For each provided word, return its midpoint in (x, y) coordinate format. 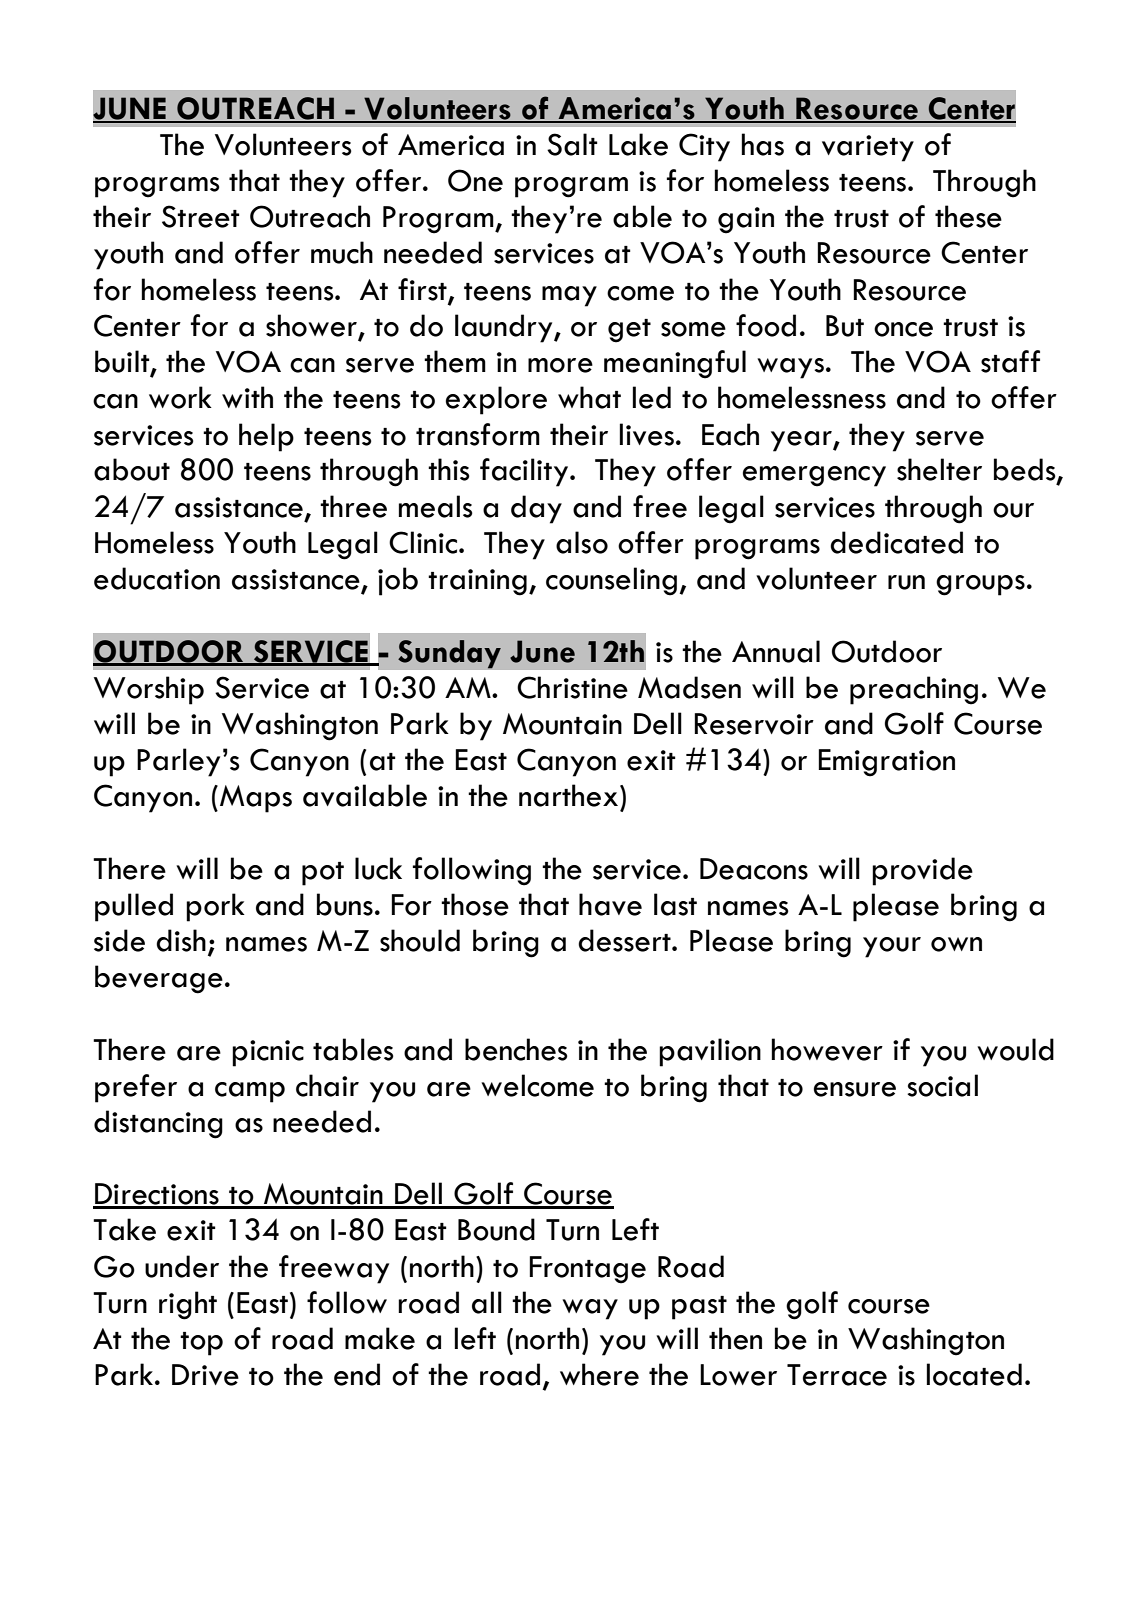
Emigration (887, 763)
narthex (570, 795)
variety (868, 148)
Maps (256, 799)
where (599, 1374)
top (201, 1344)
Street (201, 216)
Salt (572, 144)
